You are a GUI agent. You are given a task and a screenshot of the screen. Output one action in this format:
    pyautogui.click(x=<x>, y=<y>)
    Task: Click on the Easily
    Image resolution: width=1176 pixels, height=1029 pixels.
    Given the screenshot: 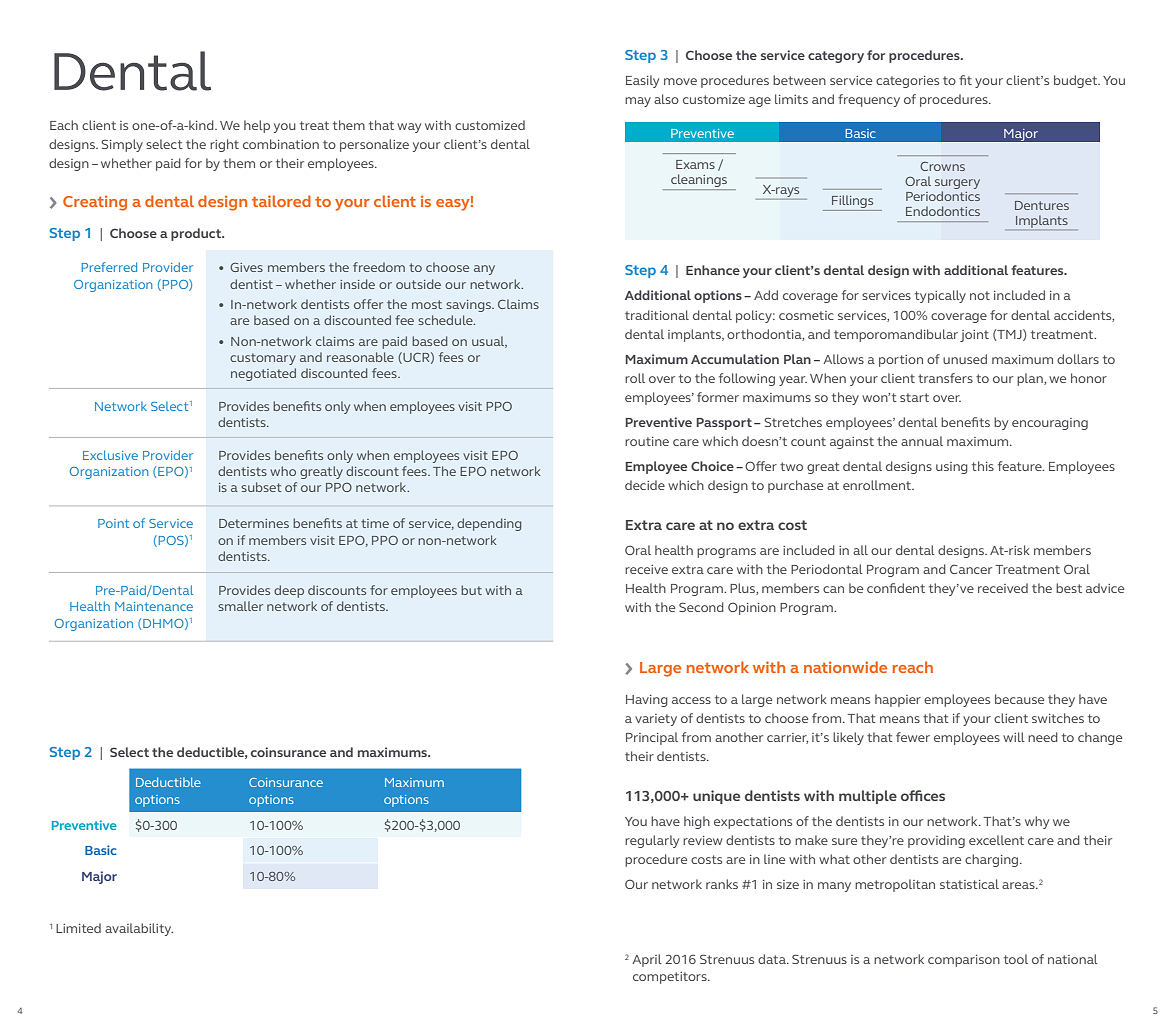 What is the action you would take?
    pyautogui.click(x=642, y=81)
